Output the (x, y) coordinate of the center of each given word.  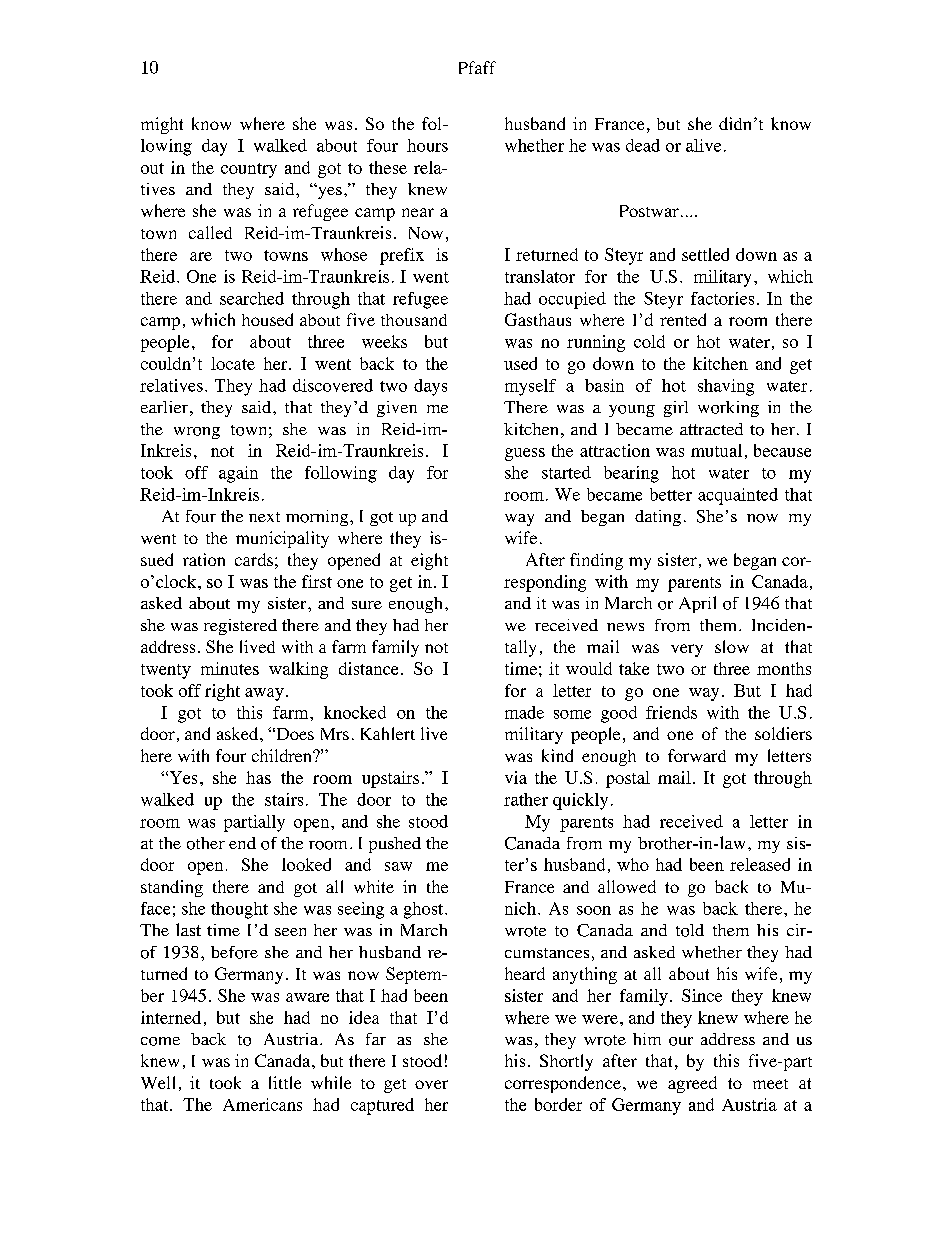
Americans (262, 1104)
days (430, 387)
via (516, 777)
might (162, 125)
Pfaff (477, 67)
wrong (197, 433)
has (258, 777)
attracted (711, 429)
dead (643, 145)
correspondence (563, 1084)
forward (697, 755)
